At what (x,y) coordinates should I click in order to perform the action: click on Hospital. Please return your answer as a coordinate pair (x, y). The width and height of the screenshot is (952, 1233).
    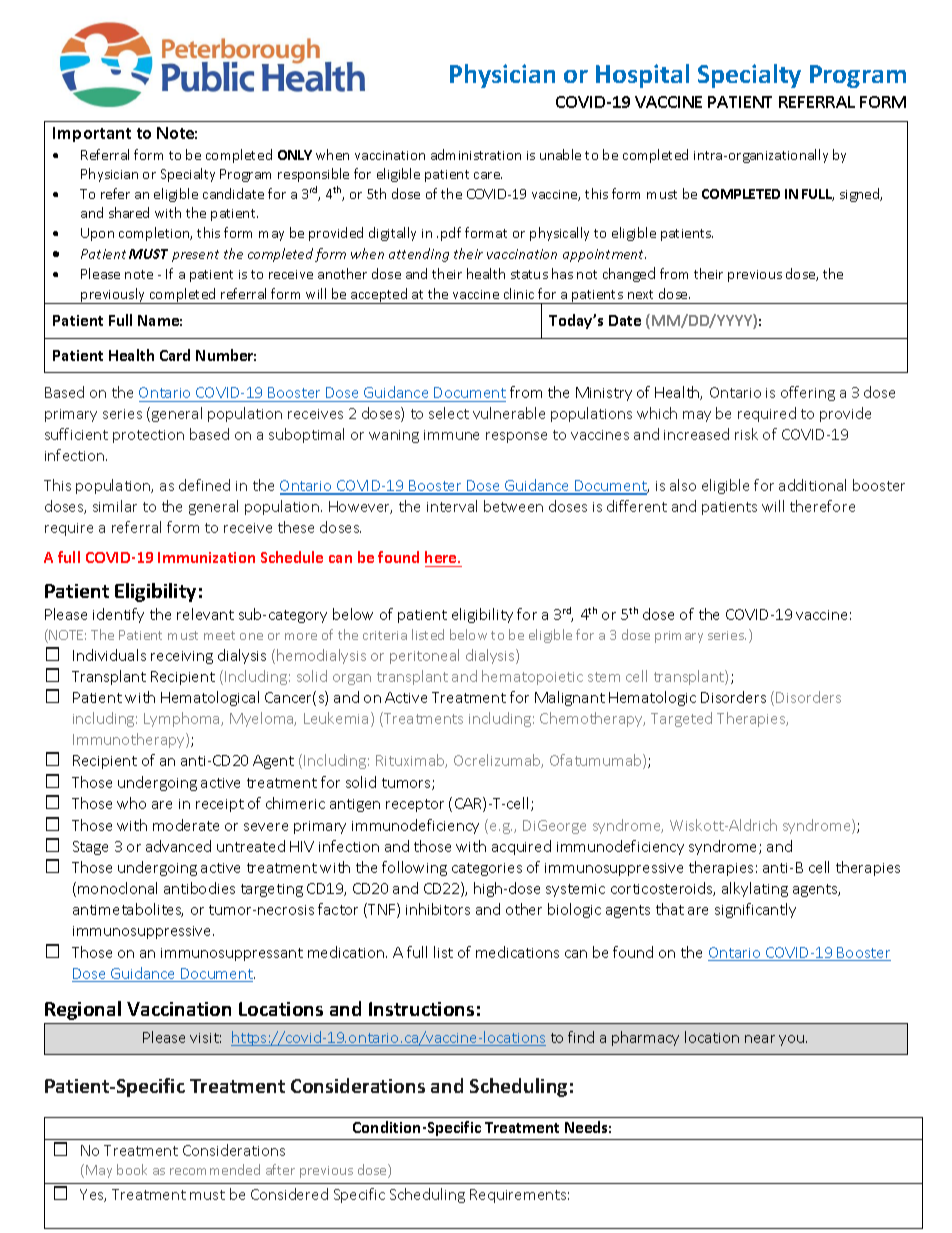
    Looking at the image, I should click on (642, 76).
